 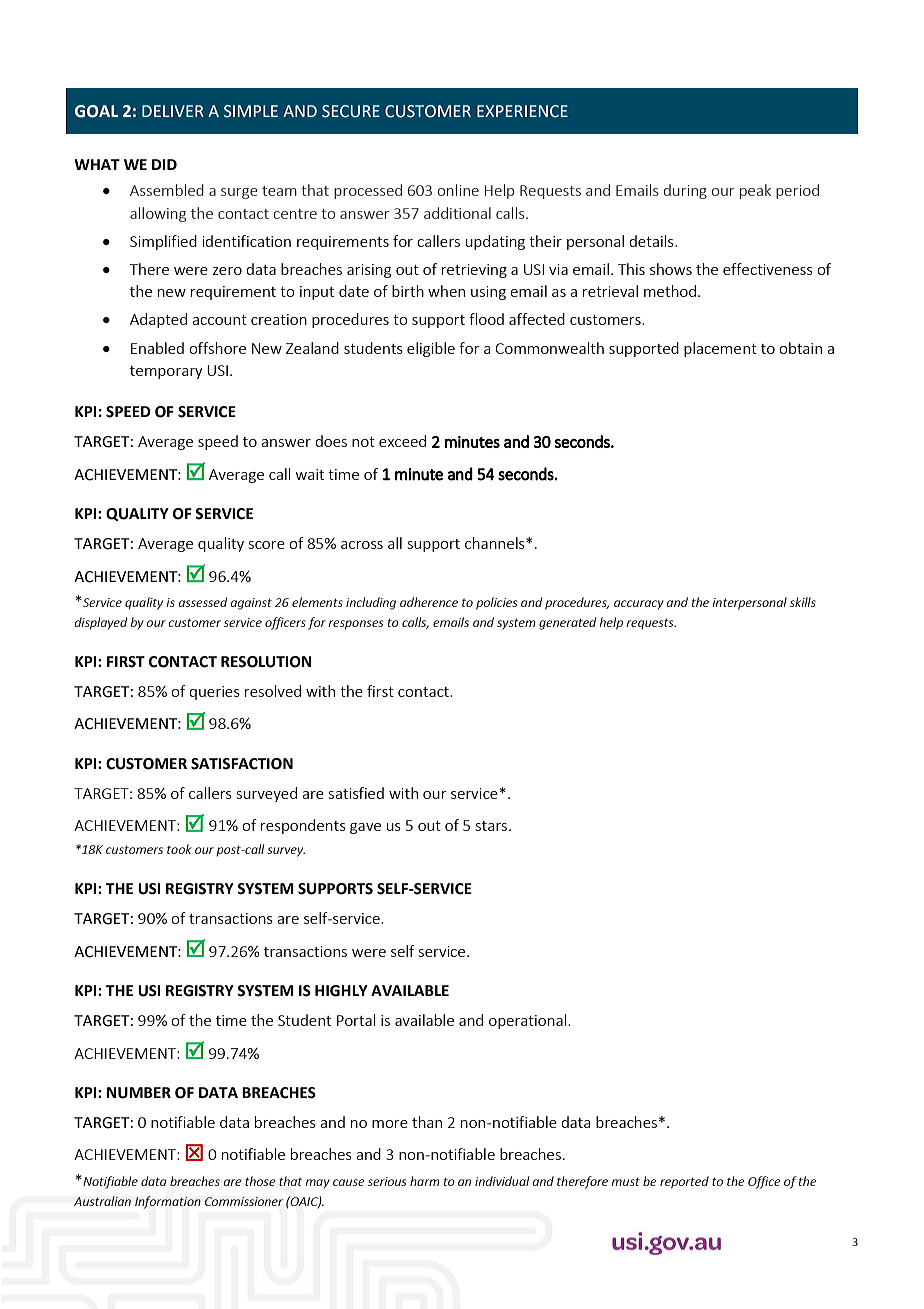 I want to click on adherence, so click(x=429, y=602).
